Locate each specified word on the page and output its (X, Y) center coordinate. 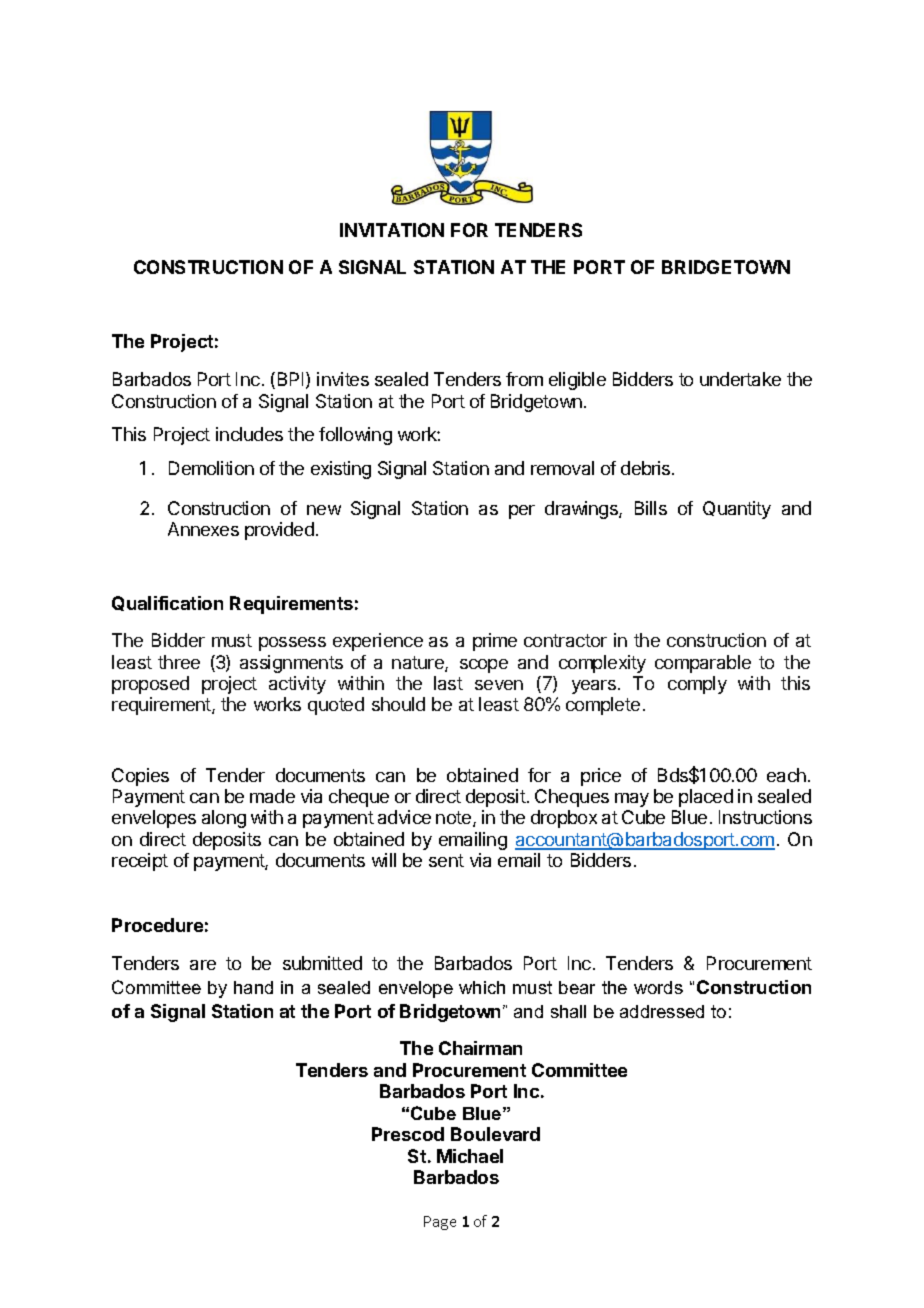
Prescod (408, 1134)
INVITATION (392, 230)
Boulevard (495, 1134)
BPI (292, 380)
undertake (740, 379)
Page (440, 1223)
